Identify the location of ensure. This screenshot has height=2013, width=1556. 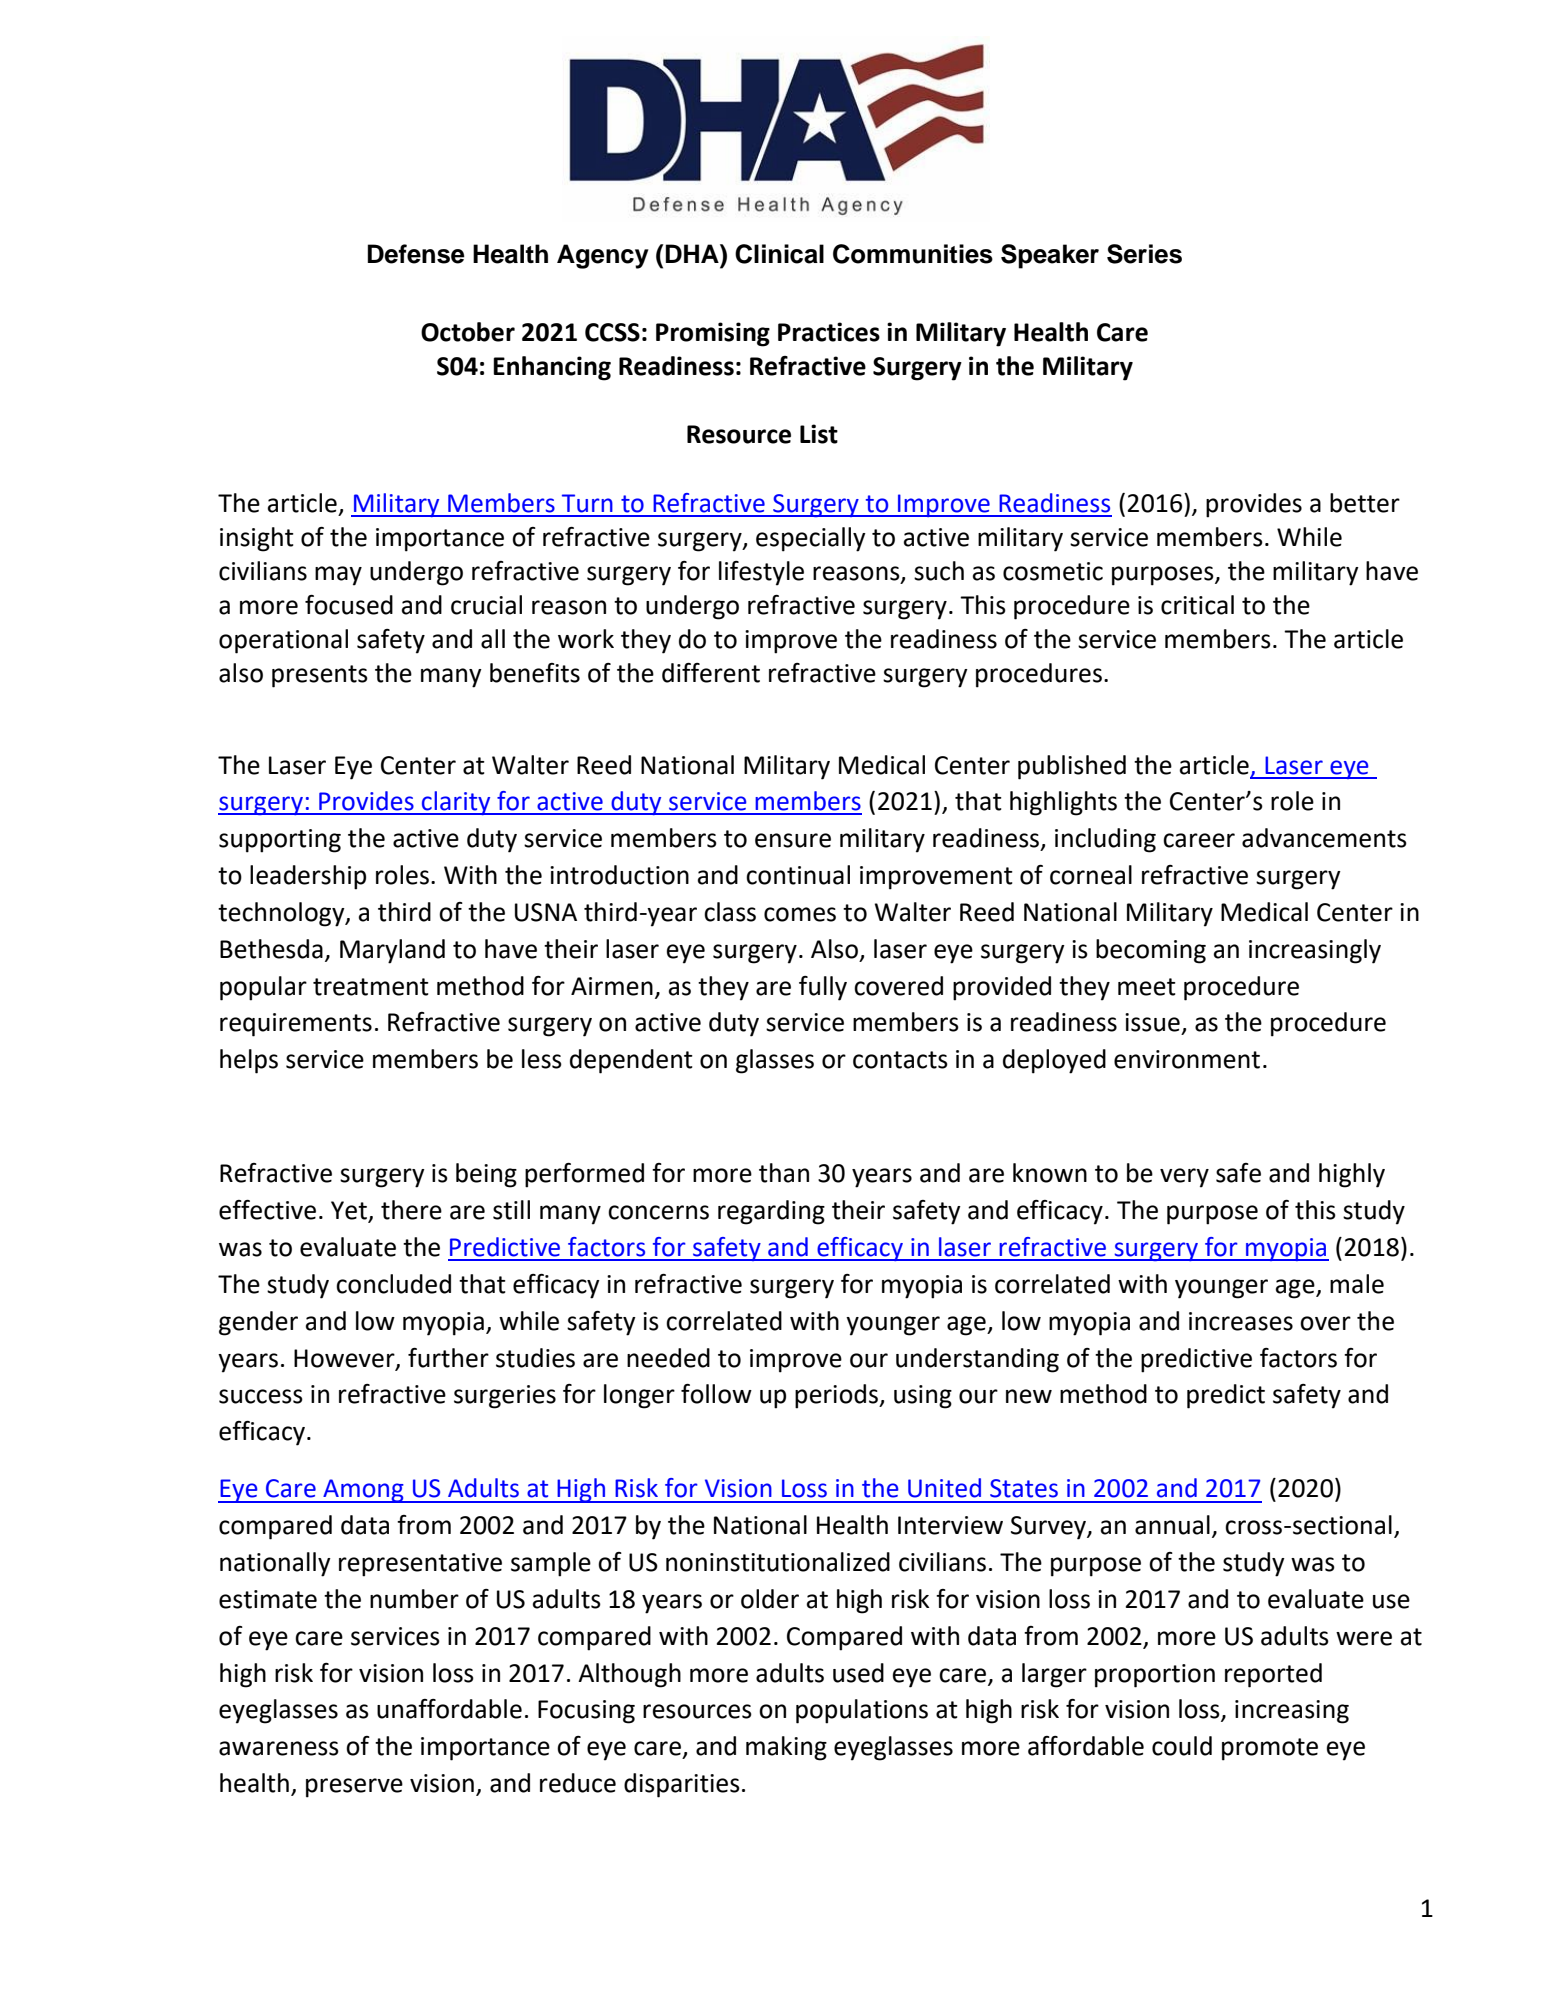
(793, 840).
